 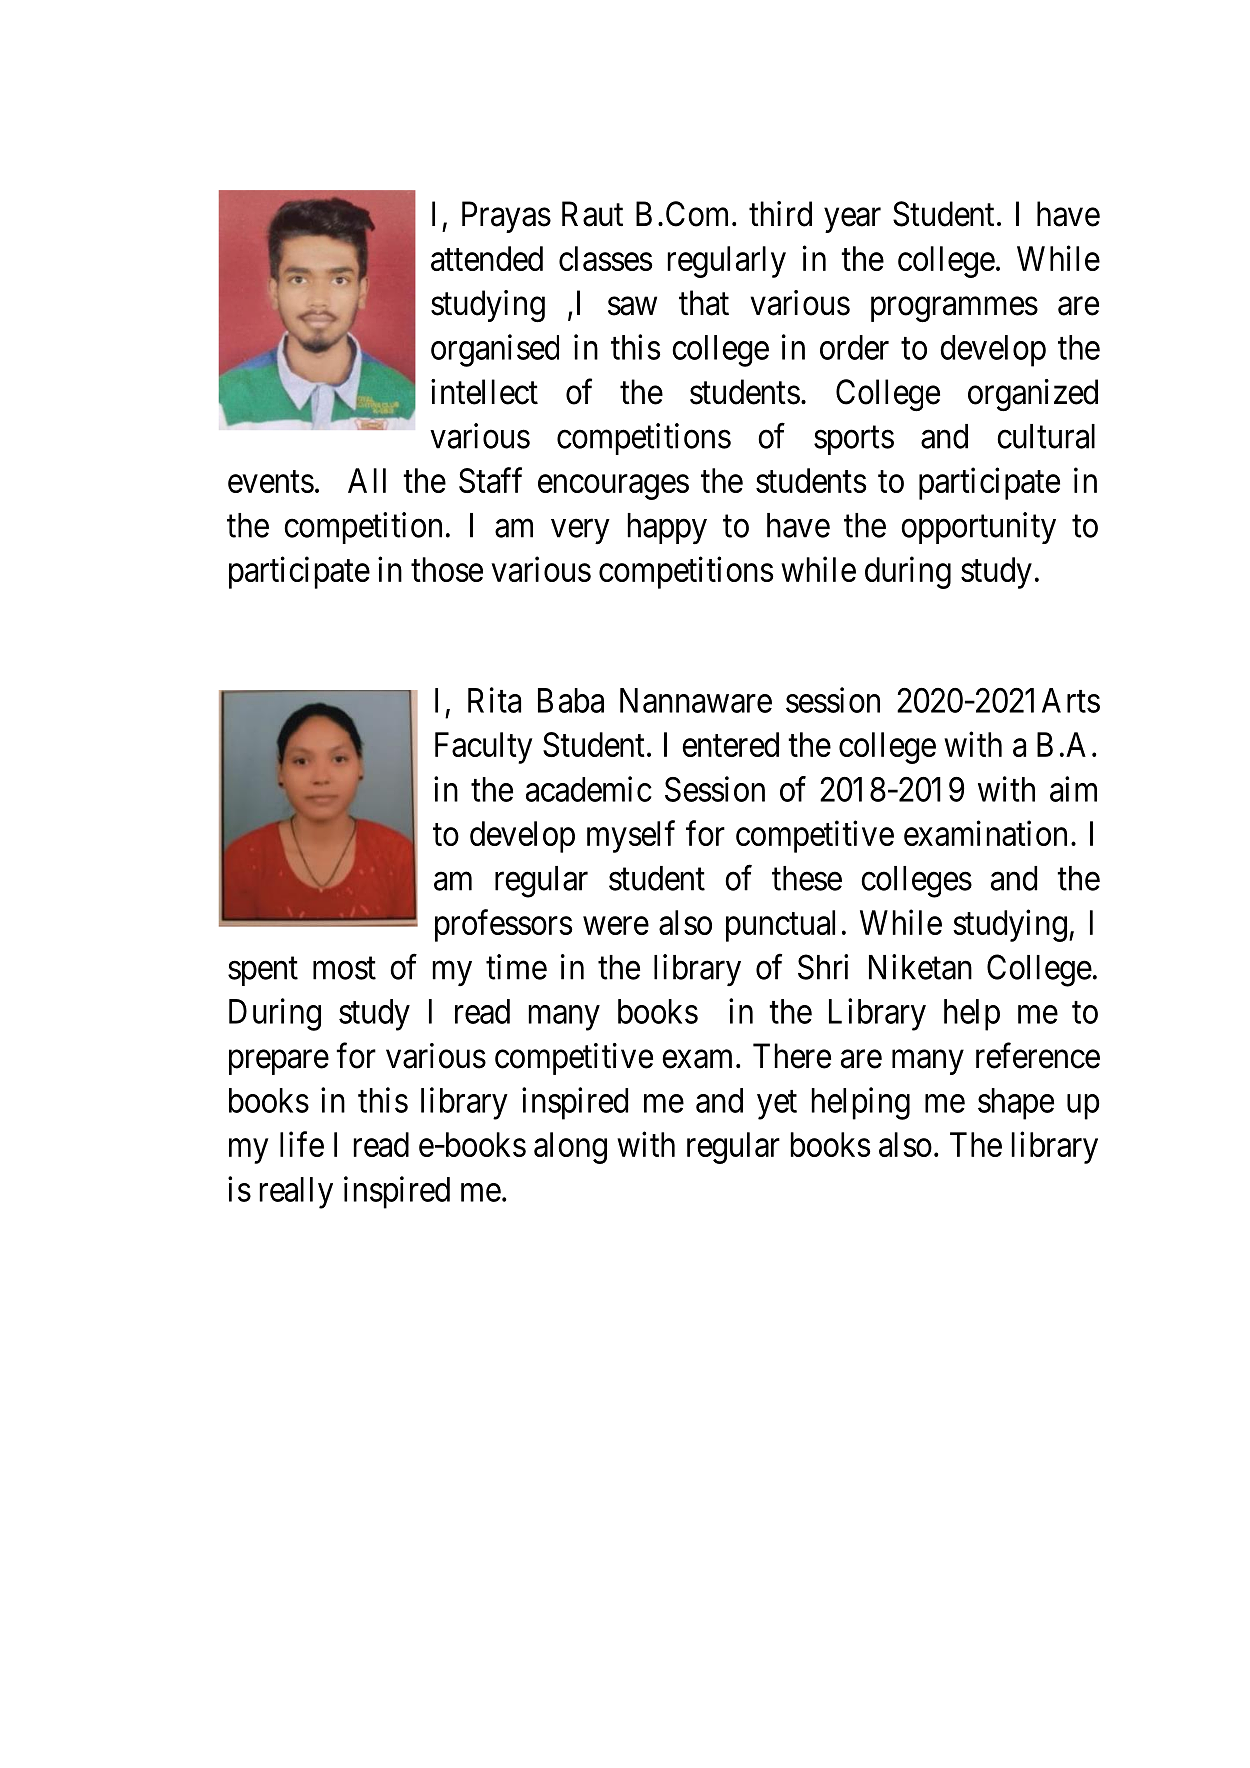 I want to click on Rita, so click(x=494, y=700).
